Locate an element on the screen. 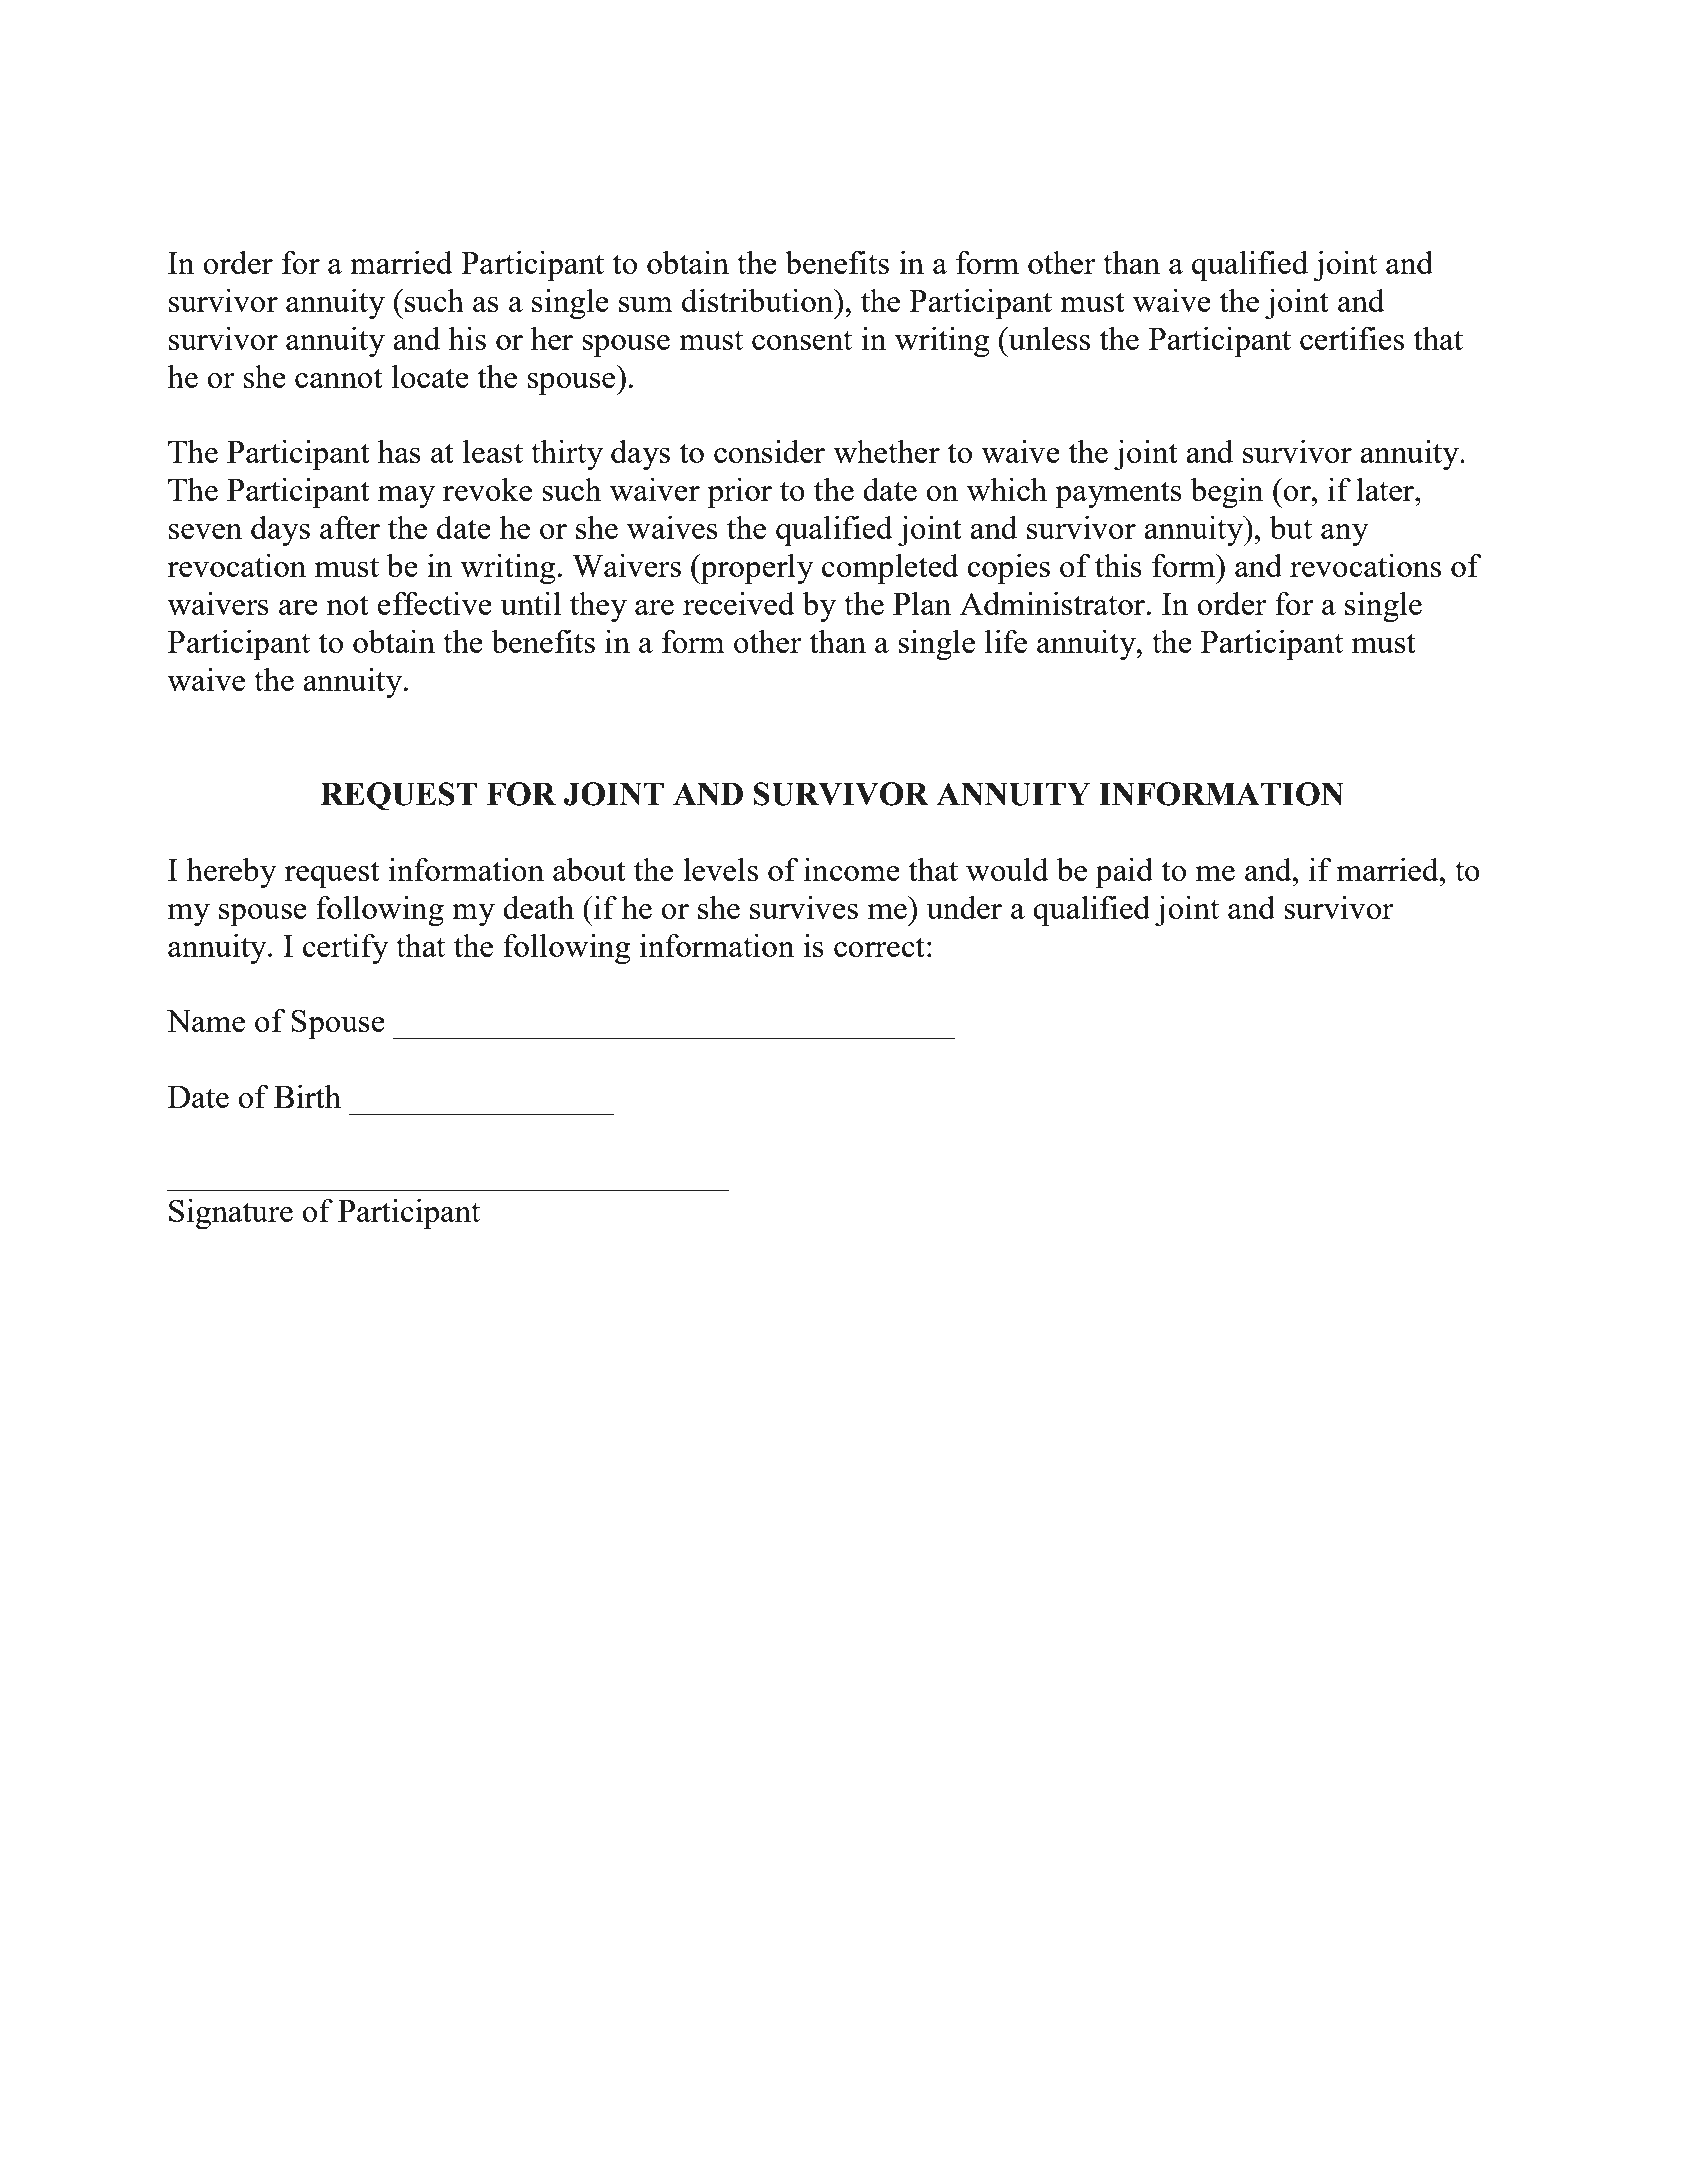 This screenshot has width=1682, height=2177. certify is located at coordinates (346, 949).
